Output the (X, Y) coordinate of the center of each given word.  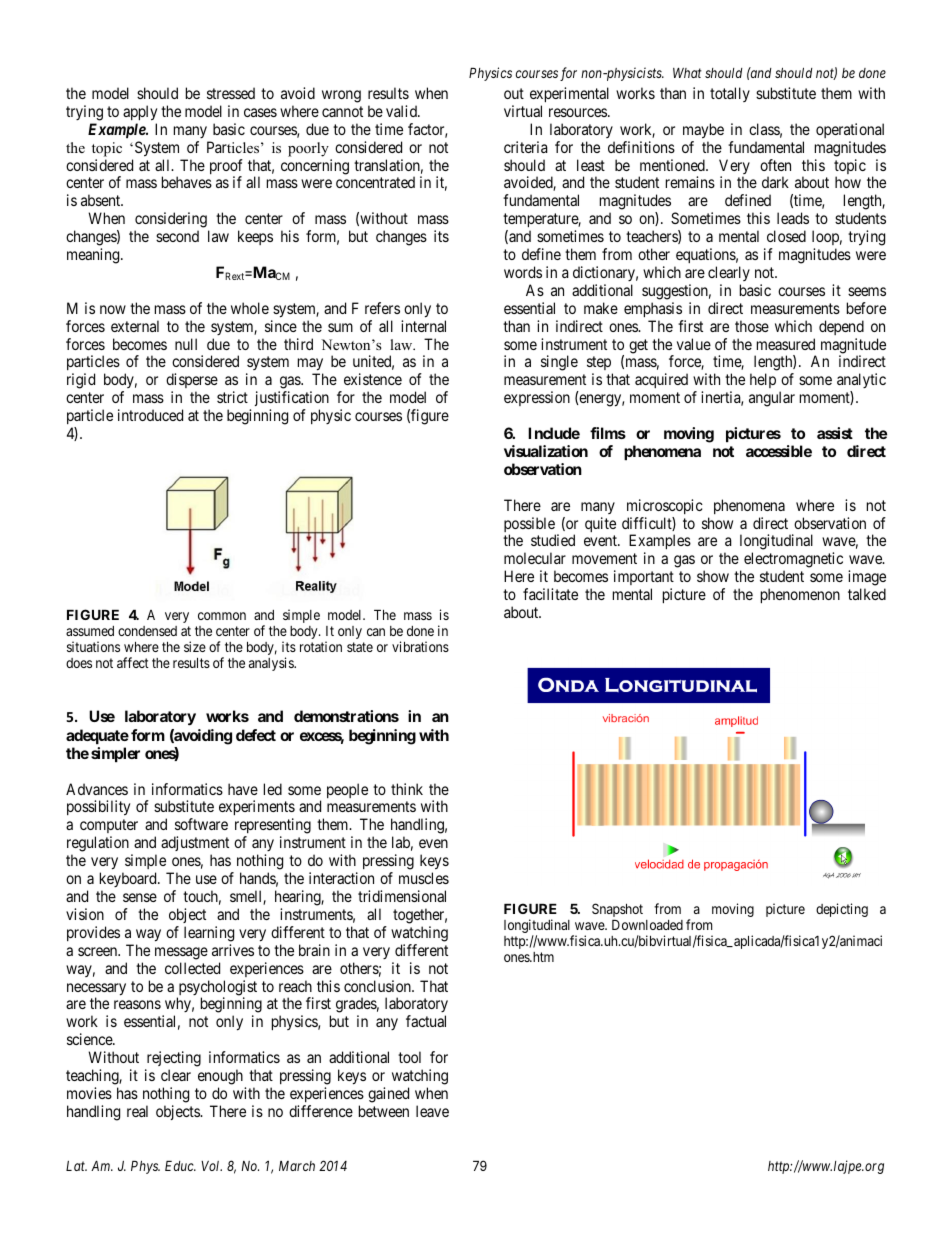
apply (140, 113)
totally (730, 94)
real (137, 1111)
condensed (147, 631)
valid (402, 111)
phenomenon (800, 595)
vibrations (420, 646)
